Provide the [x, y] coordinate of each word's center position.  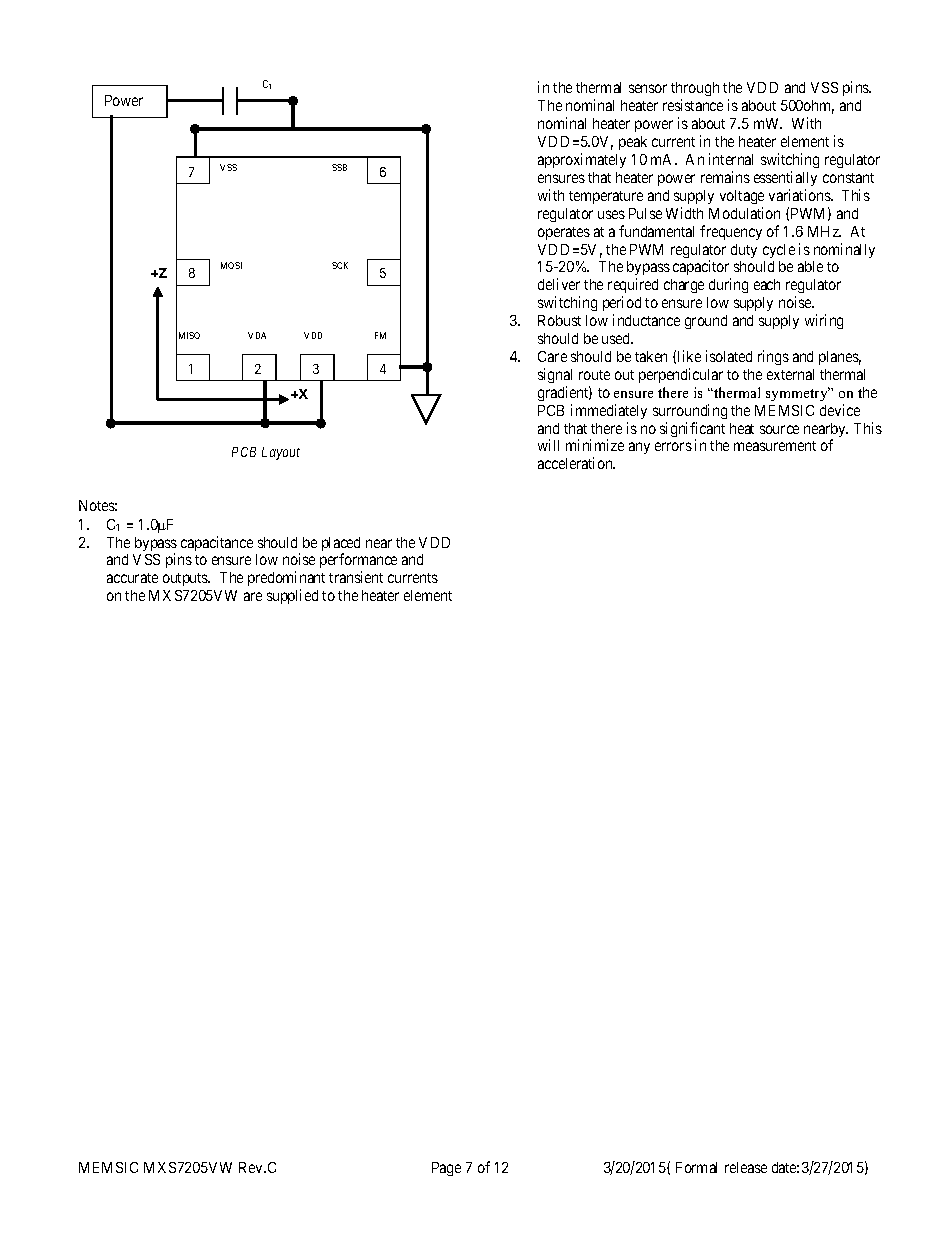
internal [731, 159]
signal [555, 375]
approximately [582, 160]
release [746, 1167]
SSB [339, 167]
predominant [286, 580]
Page [446, 1169]
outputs [186, 579]
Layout [281, 453]
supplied [292, 596]
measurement [775, 446]
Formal [696, 1167]
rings [773, 357]
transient [356, 577]
